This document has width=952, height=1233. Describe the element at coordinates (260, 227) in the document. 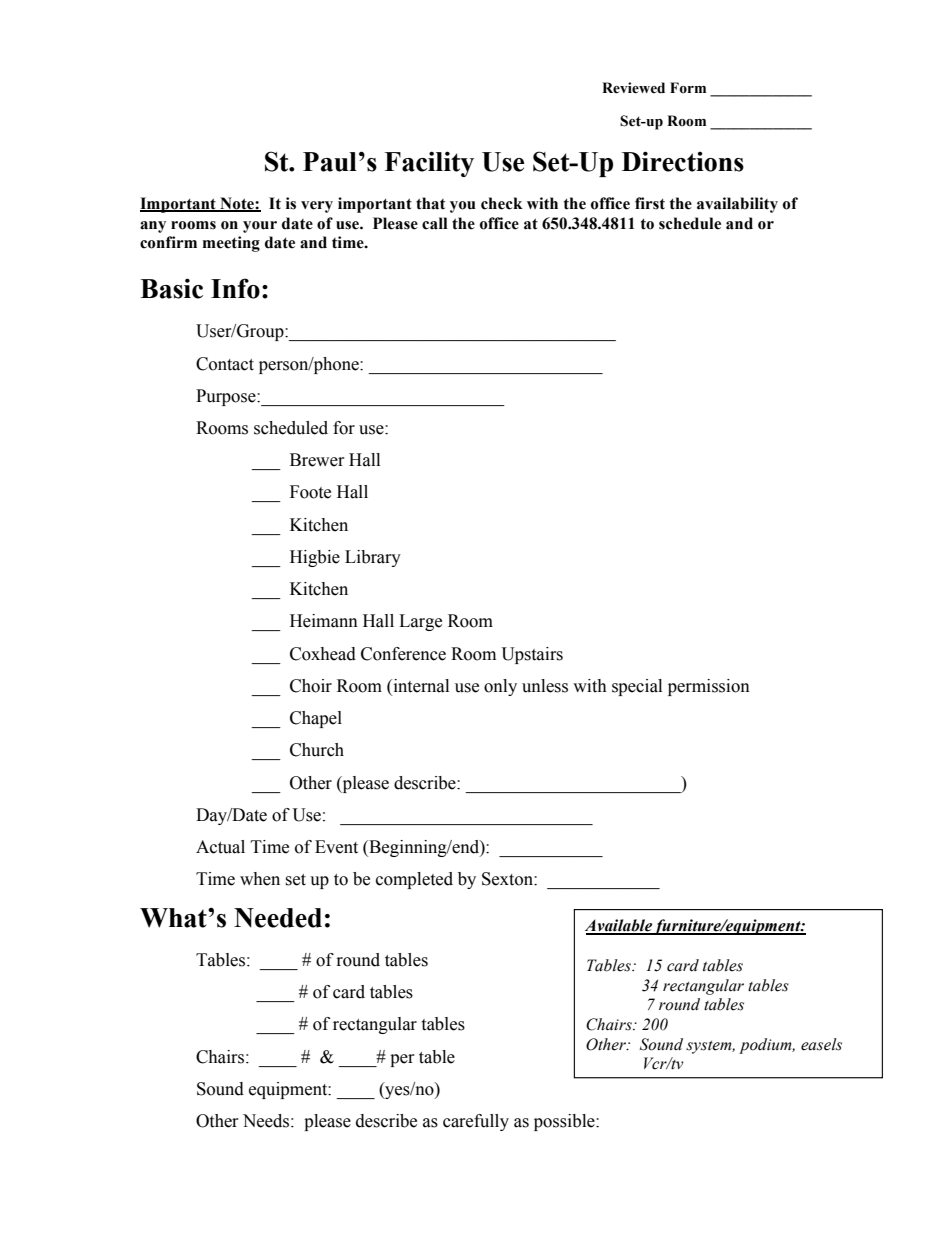

I see `your` at that location.
